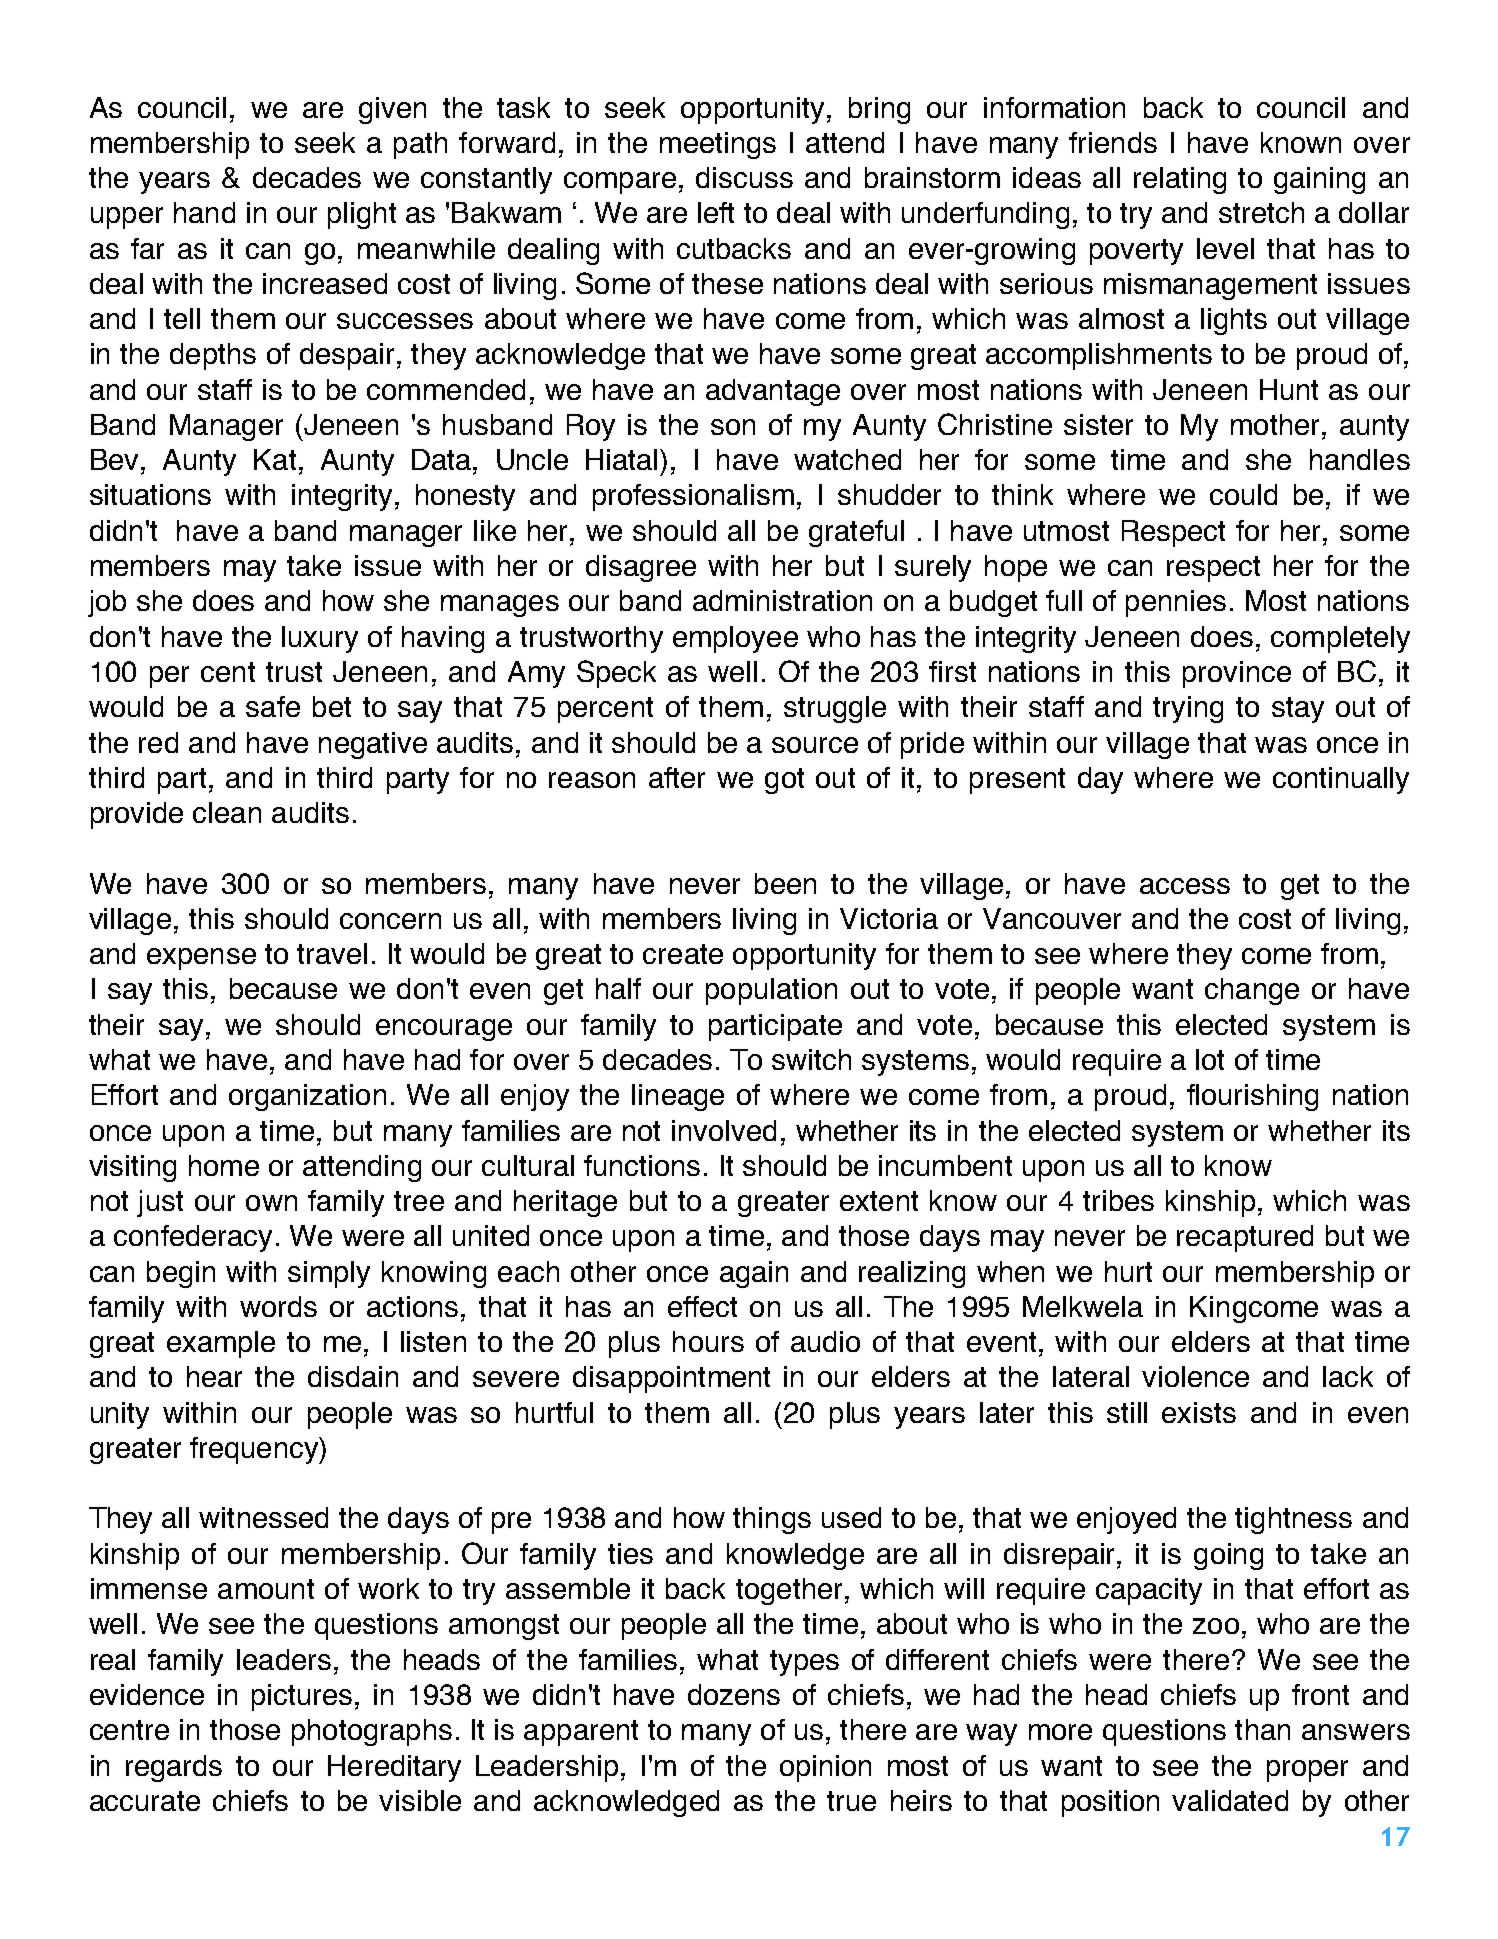 This image has width=1498, height=1939. Describe the element at coordinates (1180, 180) in the image. I see `relating` at that location.
